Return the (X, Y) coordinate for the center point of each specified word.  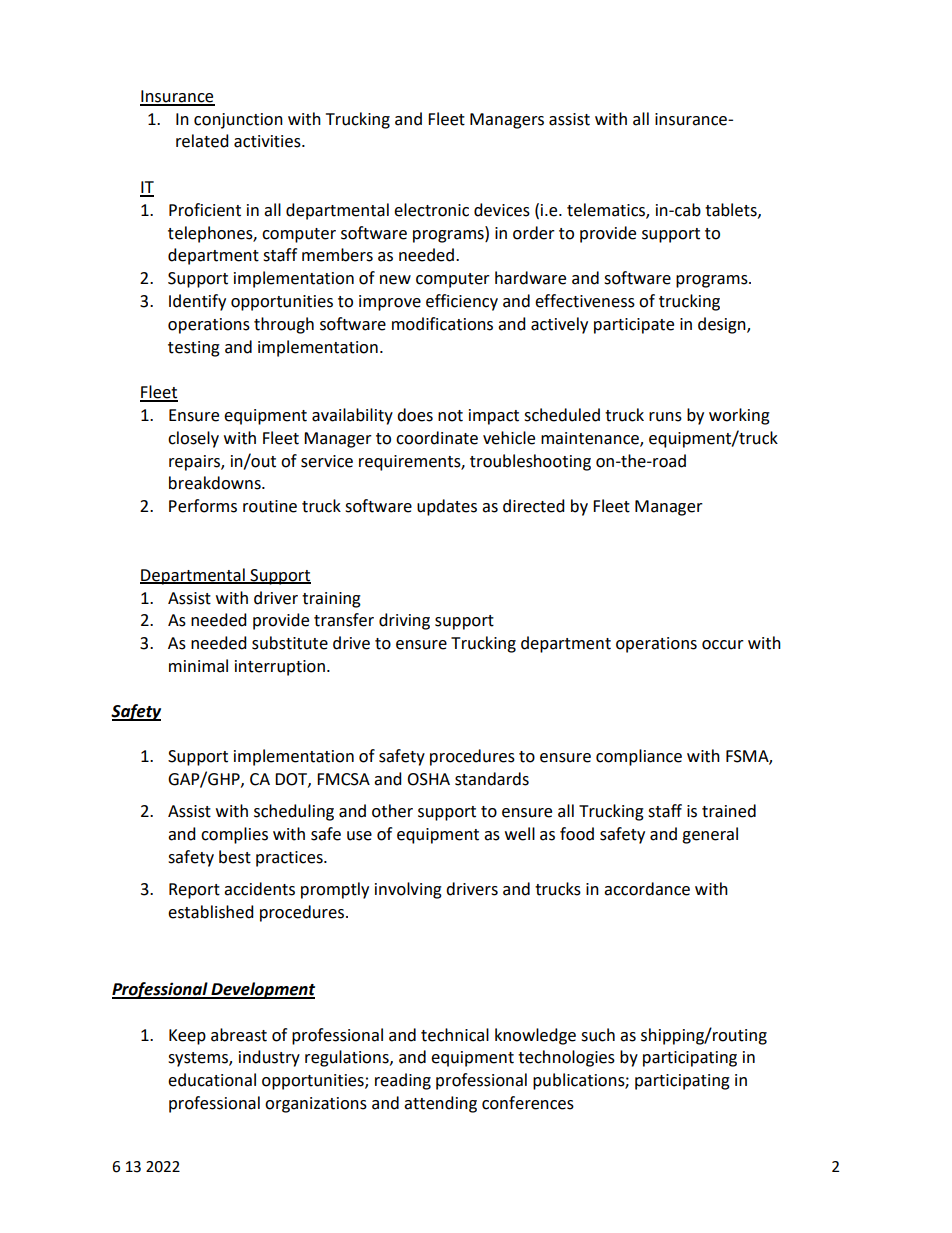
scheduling (294, 812)
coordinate (437, 438)
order (534, 233)
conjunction (238, 121)
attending (440, 1104)
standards (492, 779)
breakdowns (216, 483)
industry (269, 1058)
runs (665, 417)
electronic (431, 210)
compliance (639, 757)
